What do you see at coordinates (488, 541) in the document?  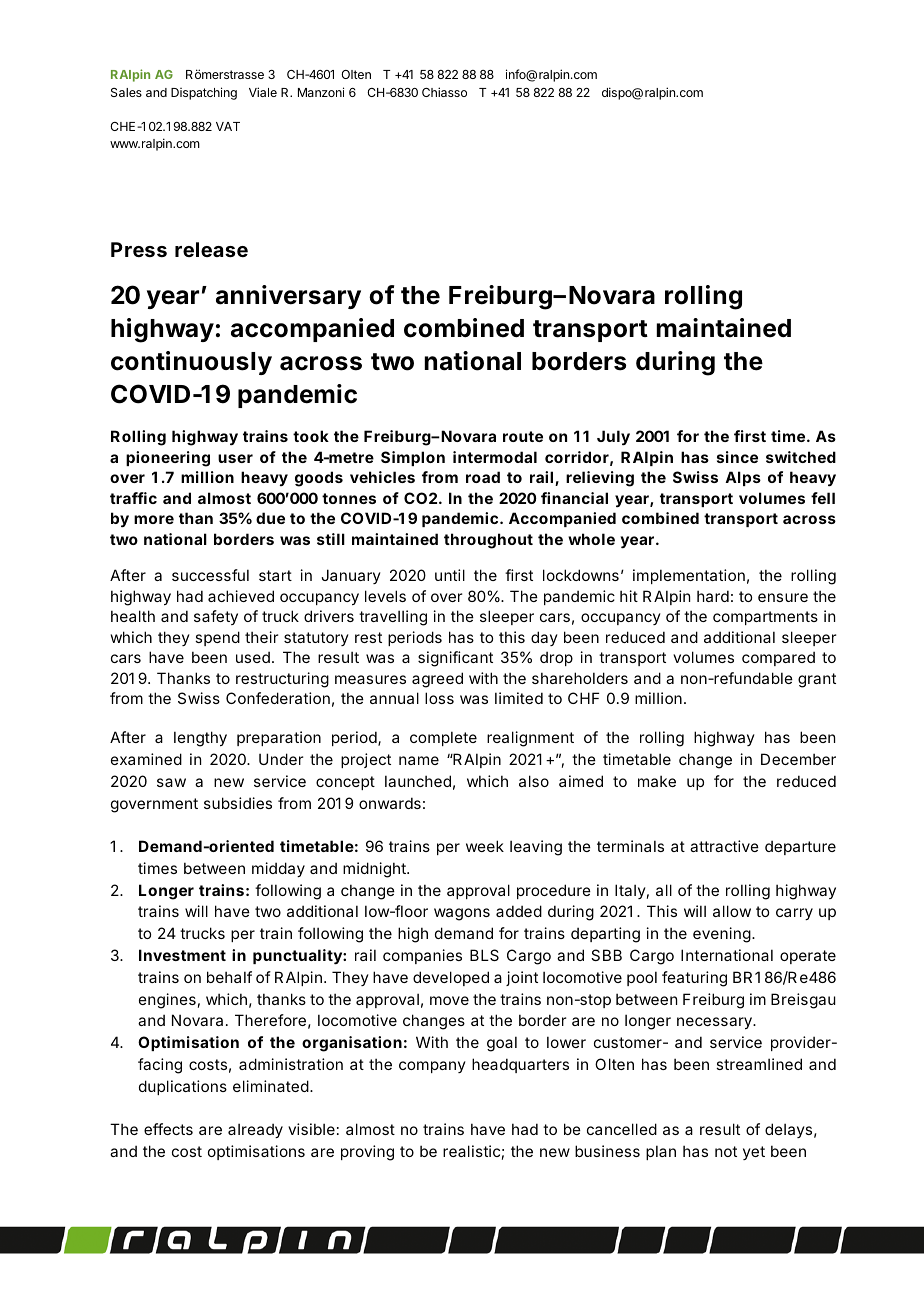 I see `throughout` at bounding box center [488, 541].
